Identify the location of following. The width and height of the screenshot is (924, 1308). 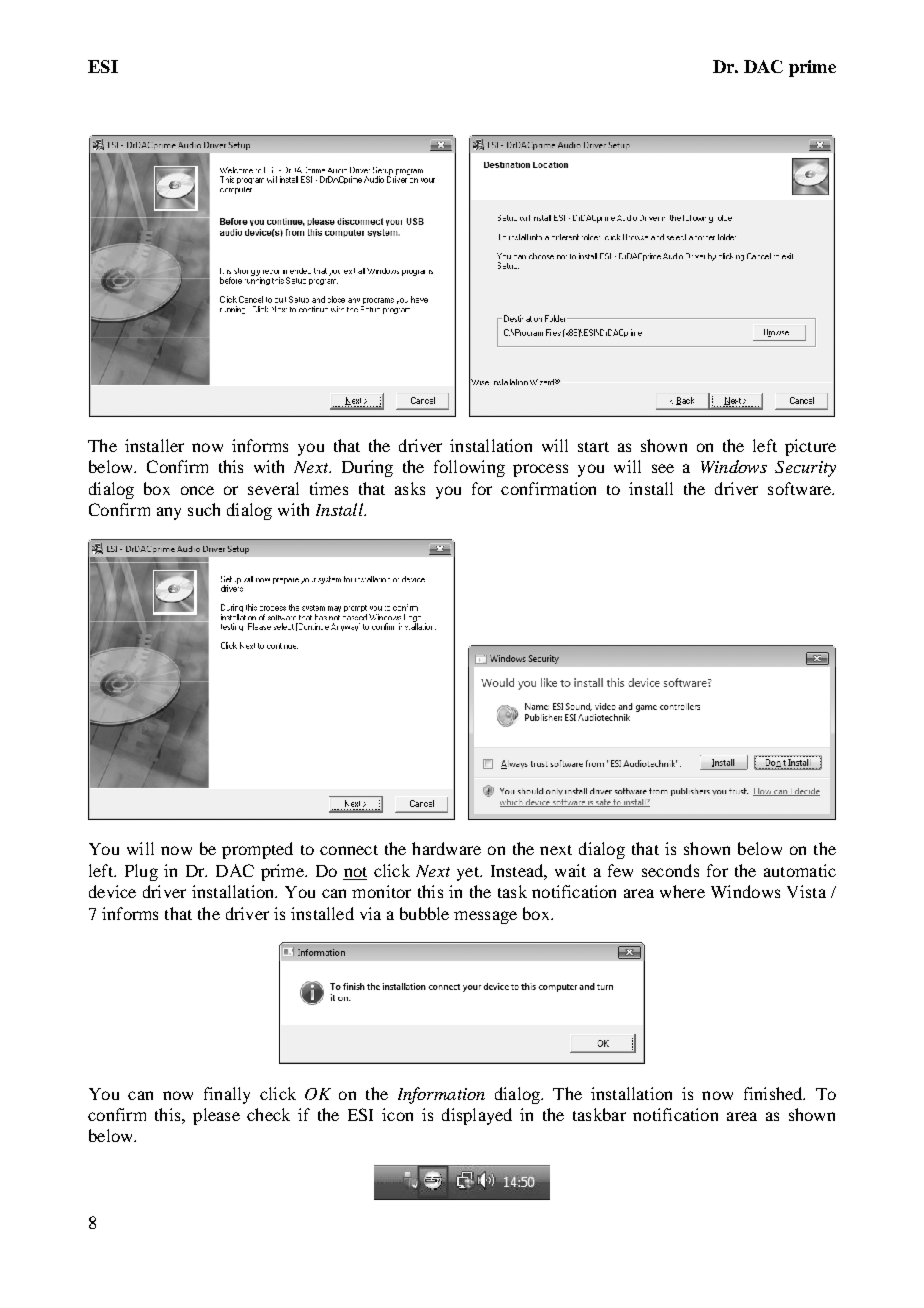
(469, 468).
